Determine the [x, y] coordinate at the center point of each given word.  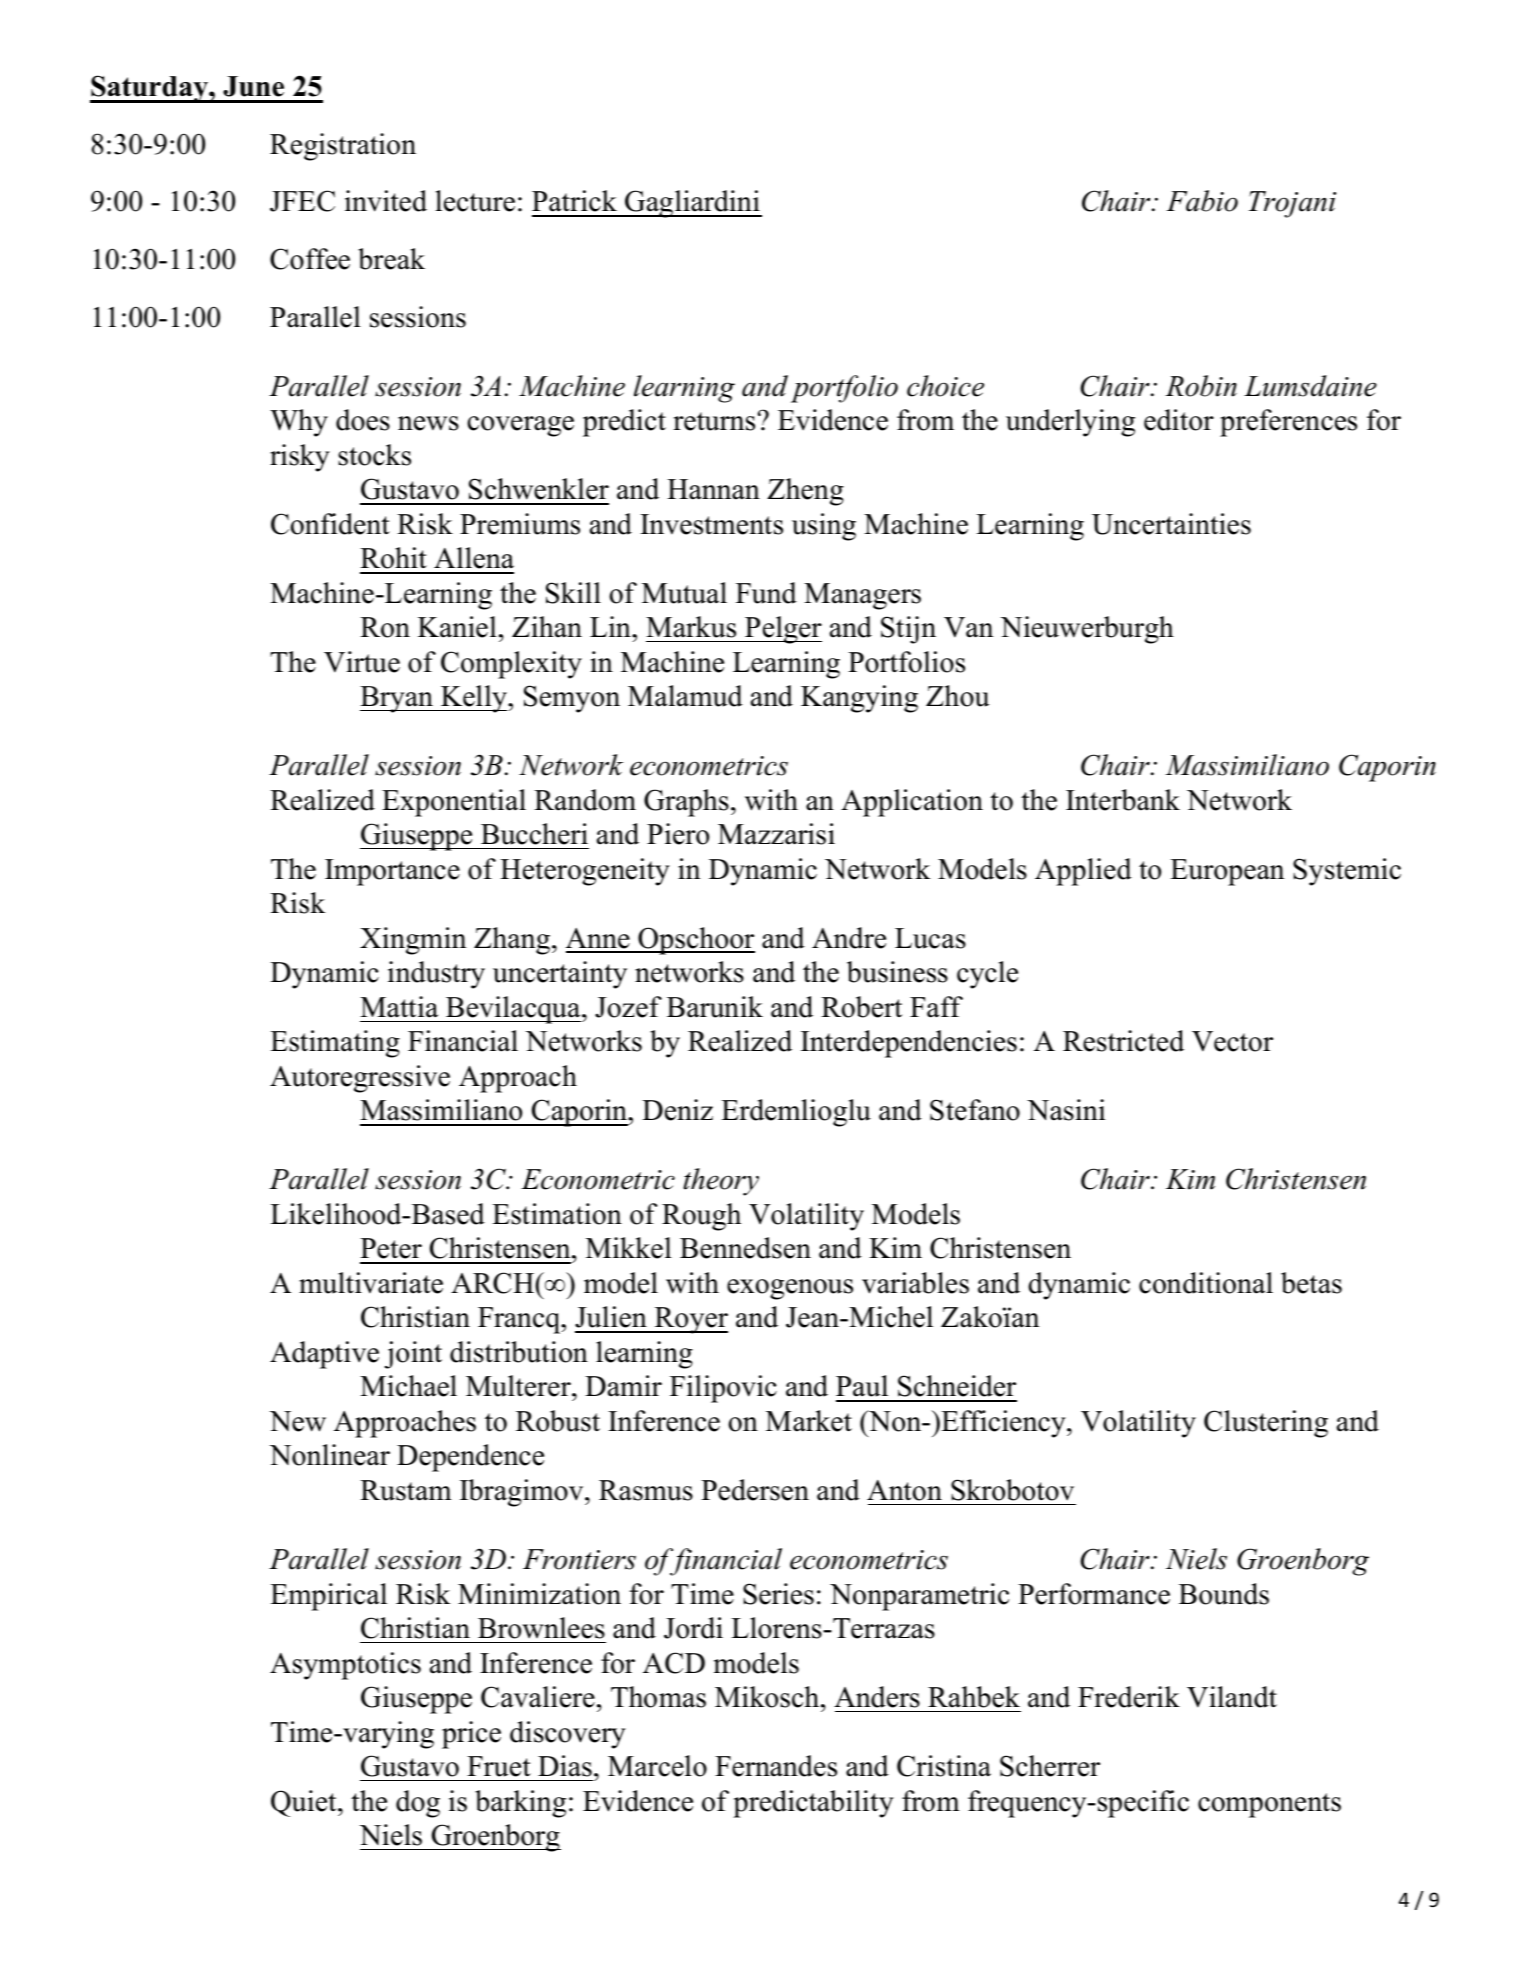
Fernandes [776, 1766]
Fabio [1202, 201]
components [1269, 1805]
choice [945, 386]
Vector [1232, 1041]
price [471, 1735]
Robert [861, 1007]
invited [386, 201]
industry [436, 975]
